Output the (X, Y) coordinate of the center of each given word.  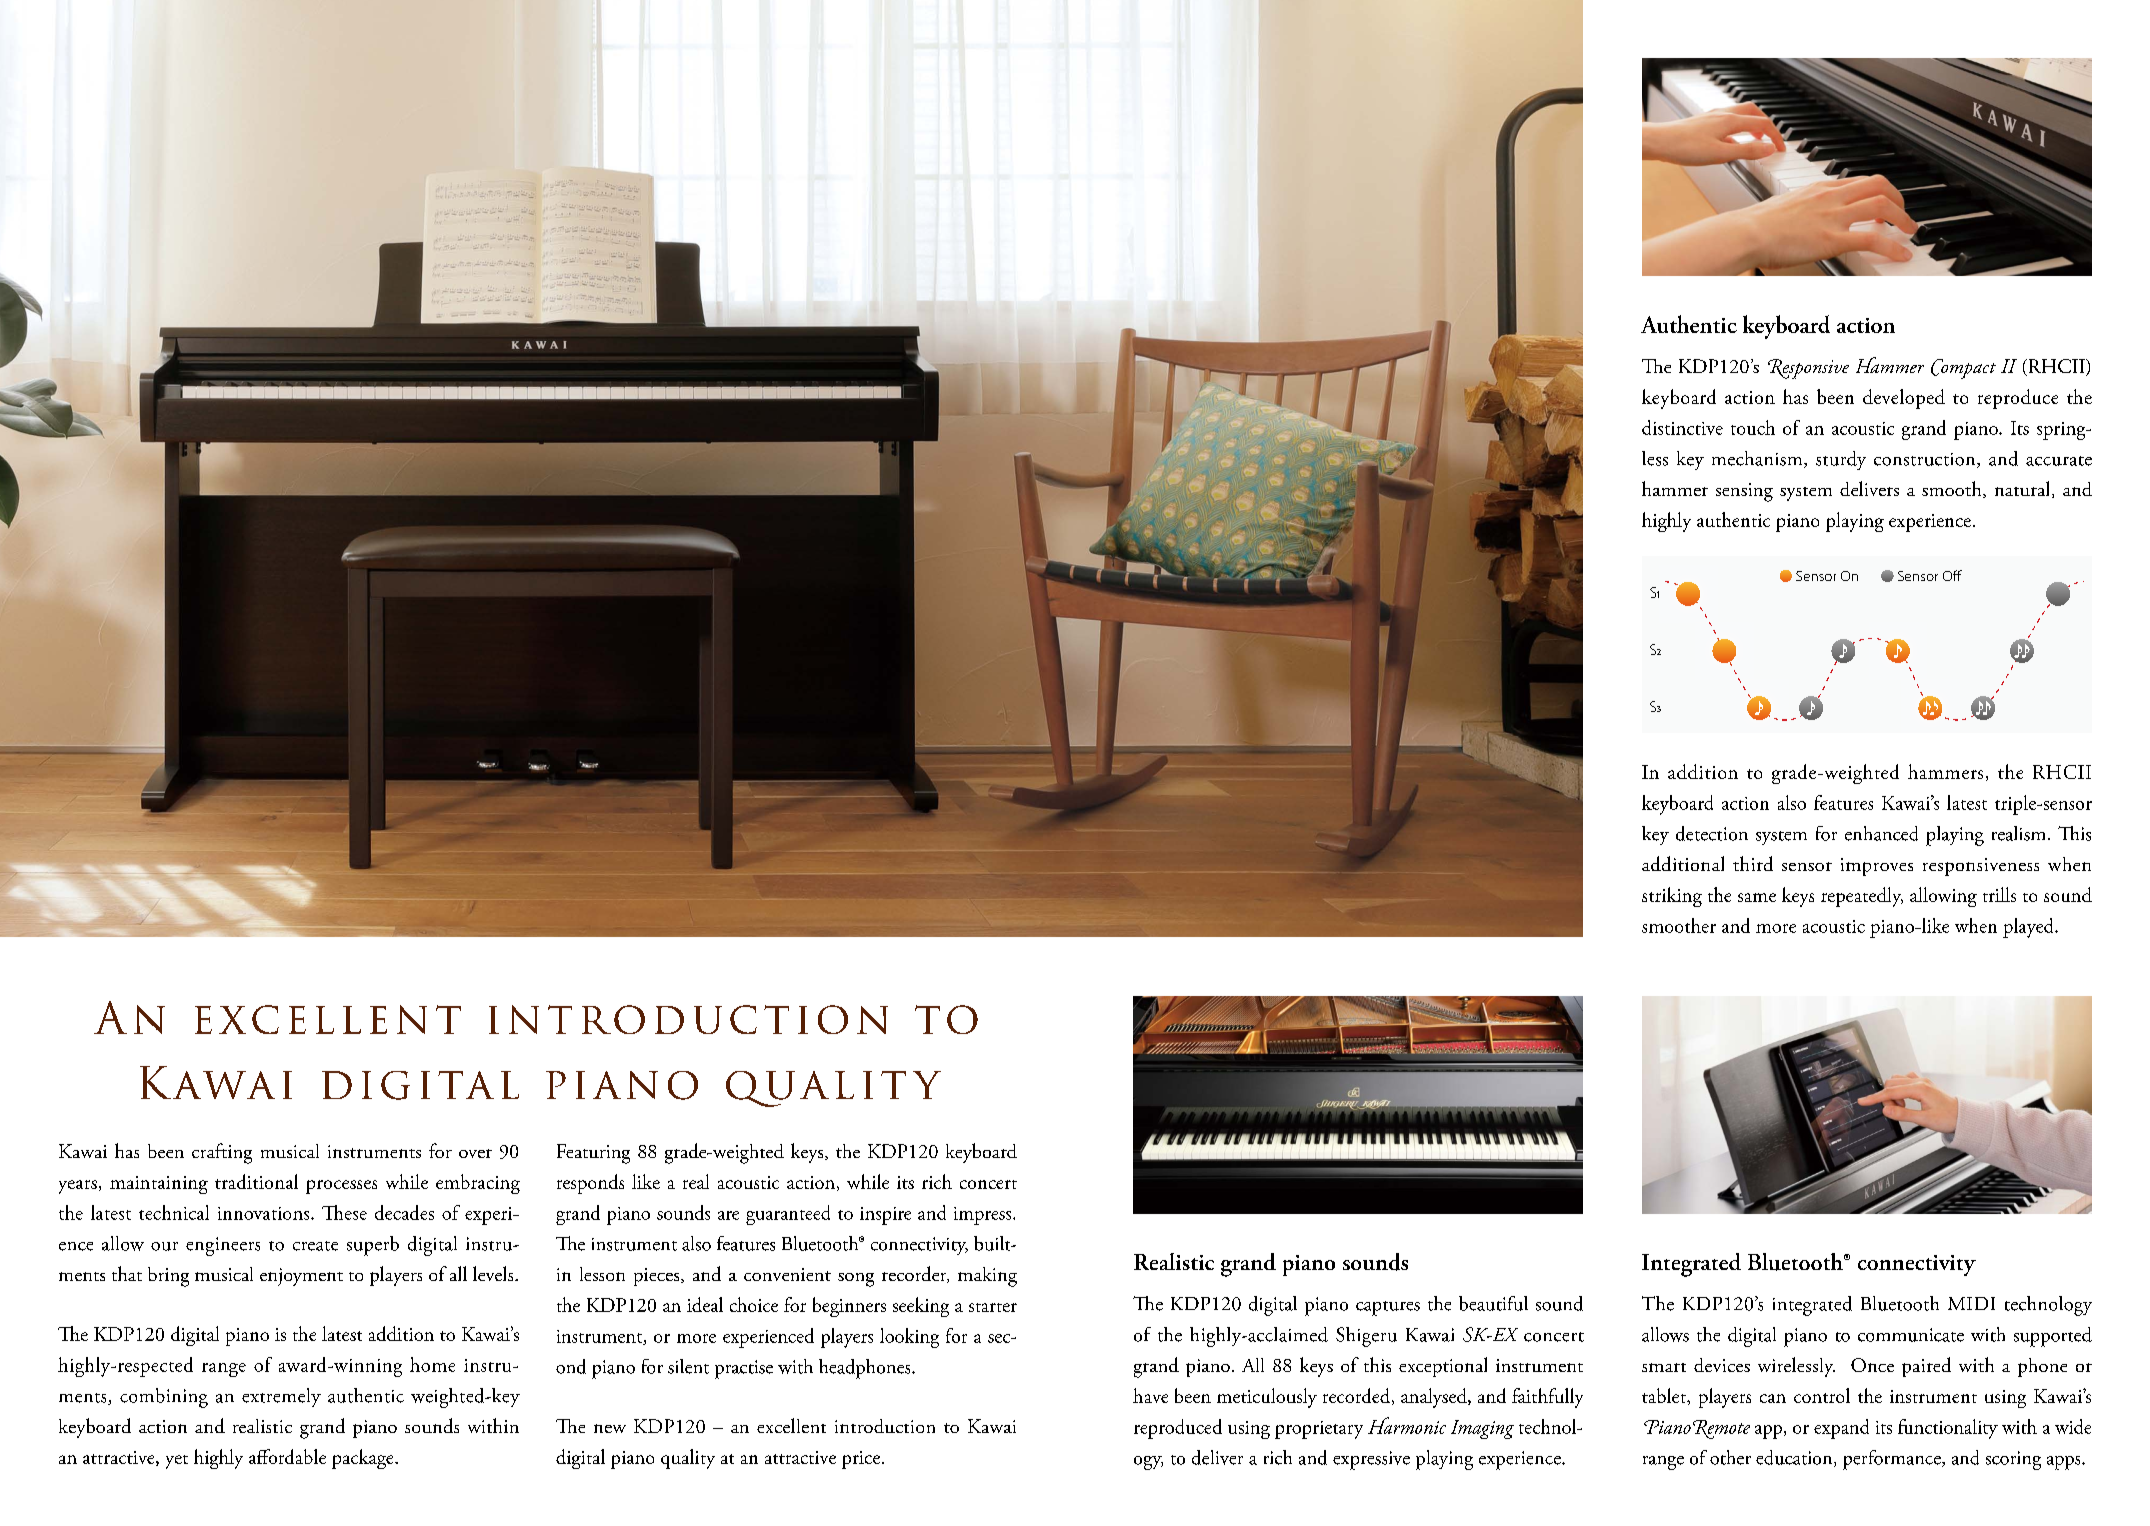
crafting (222, 1153)
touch (1753, 427)
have (1150, 1395)
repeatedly (1862, 897)
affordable (287, 1456)
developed (1904, 399)
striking (1672, 897)
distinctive (1682, 427)
